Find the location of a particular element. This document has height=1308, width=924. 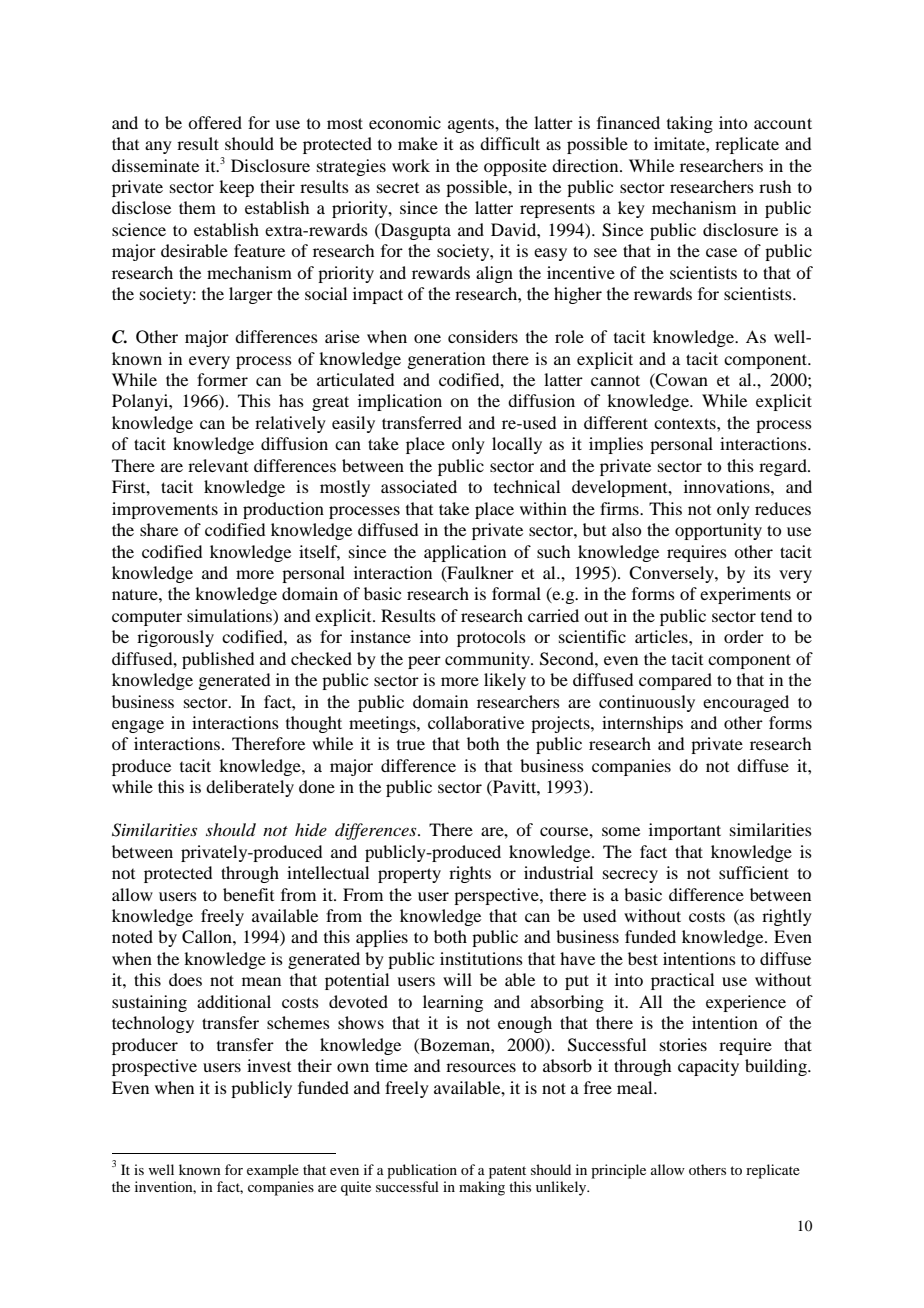

example is located at coordinates (273, 1171).
